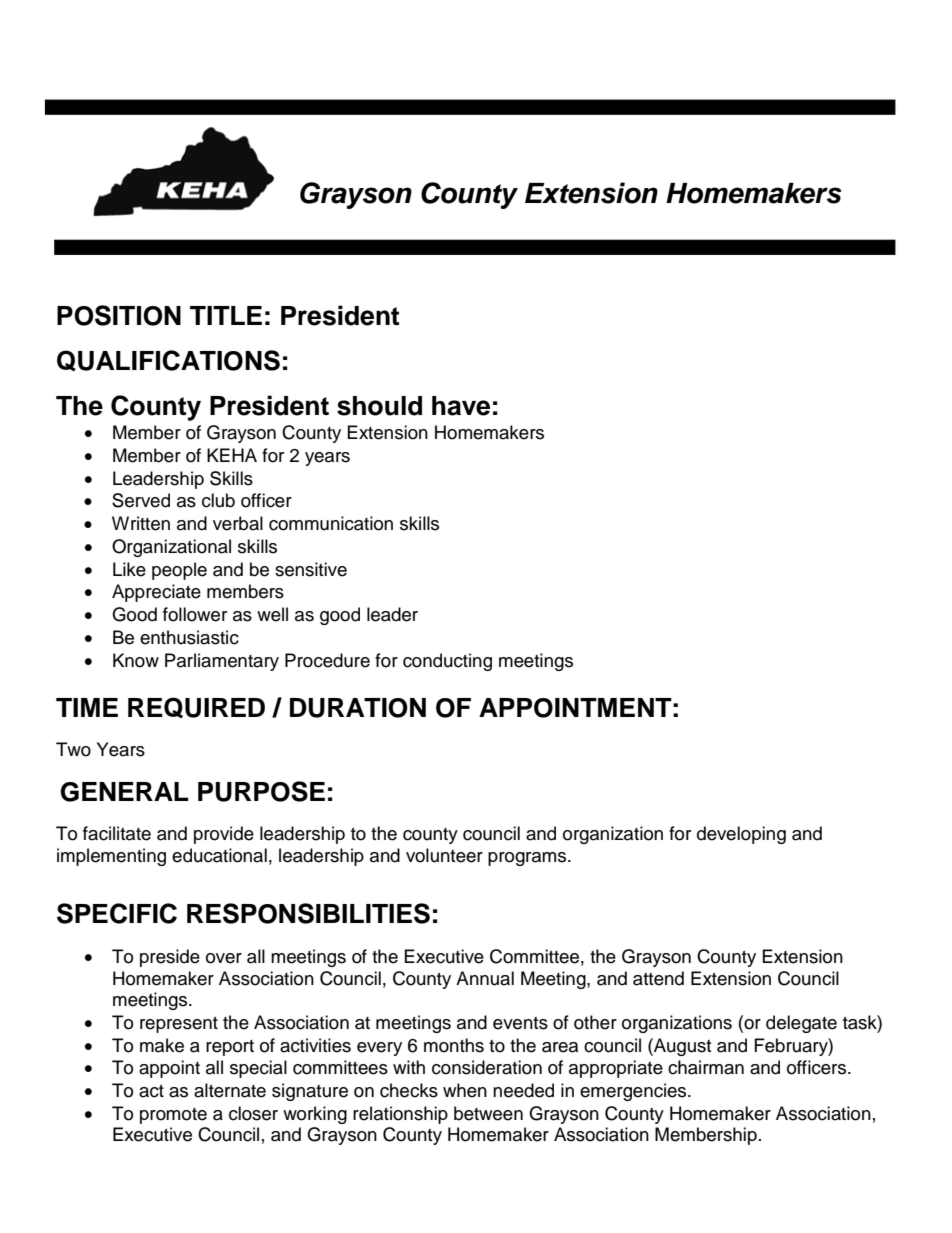  I want to click on enthusiastic, so click(189, 637).
